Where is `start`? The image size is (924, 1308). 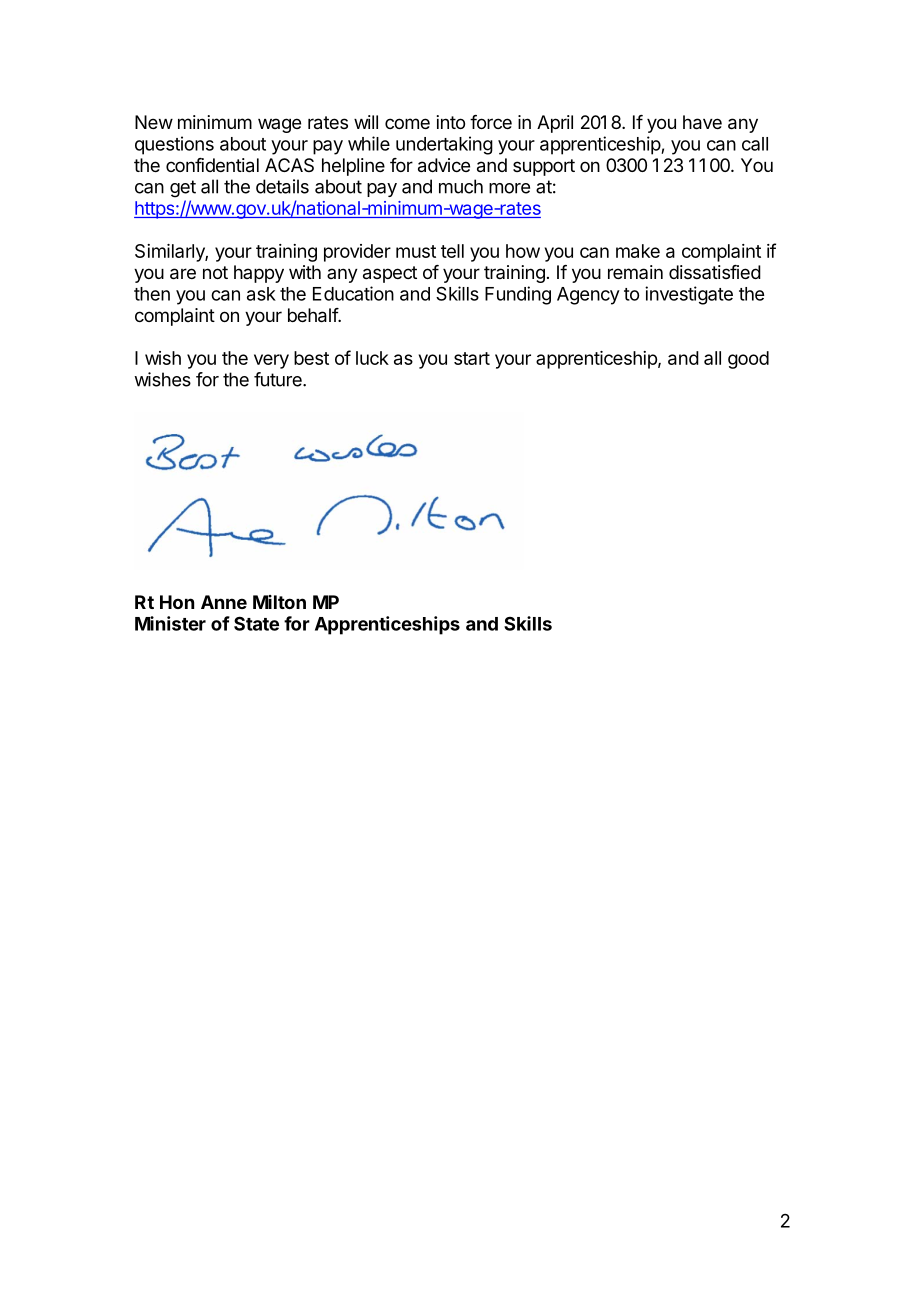
start is located at coordinates (472, 358).
